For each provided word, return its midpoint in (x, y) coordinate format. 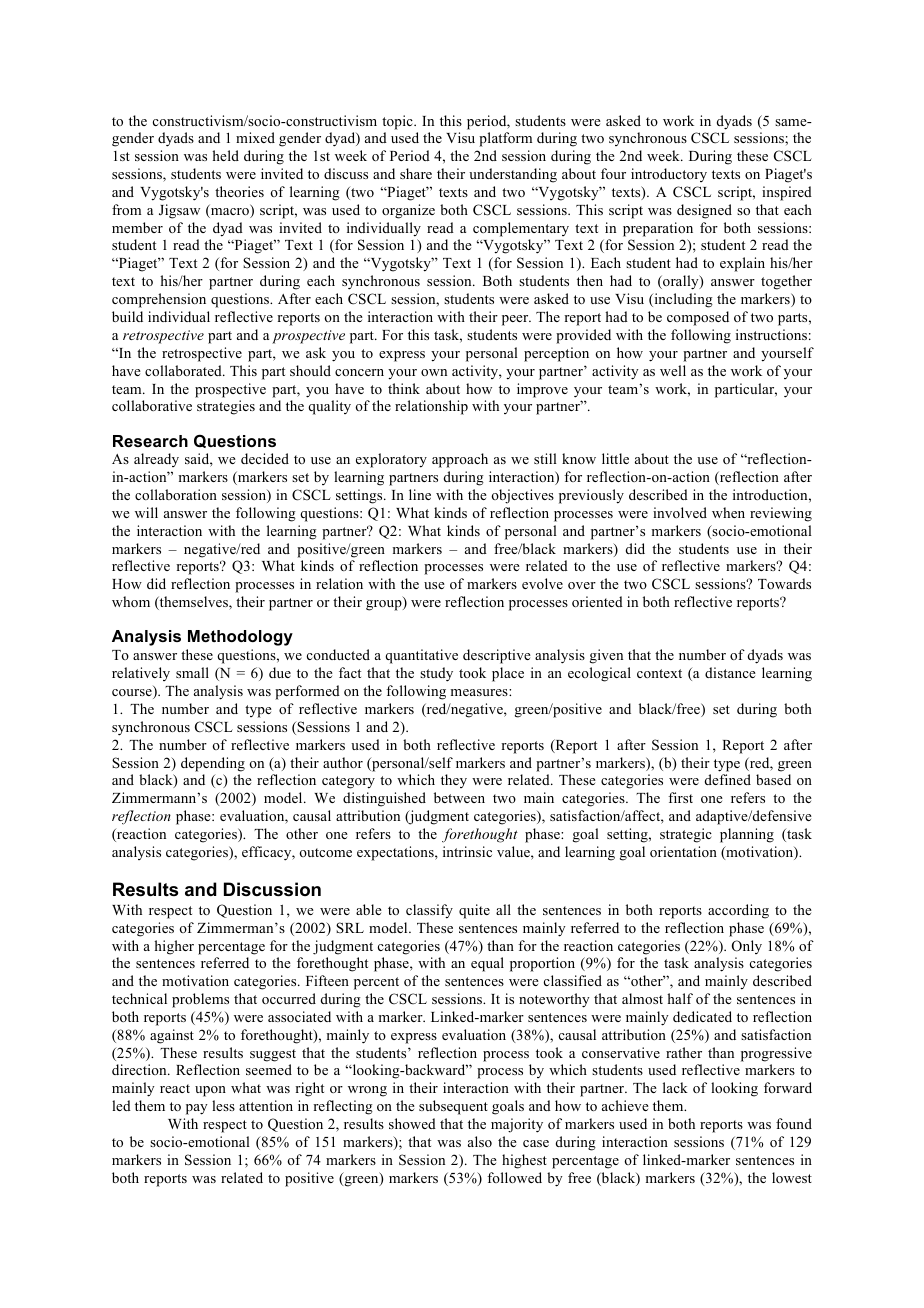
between (459, 797)
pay (197, 1109)
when (728, 512)
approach (460, 460)
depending (213, 764)
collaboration (176, 494)
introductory (669, 175)
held (225, 155)
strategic (686, 835)
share (416, 173)
